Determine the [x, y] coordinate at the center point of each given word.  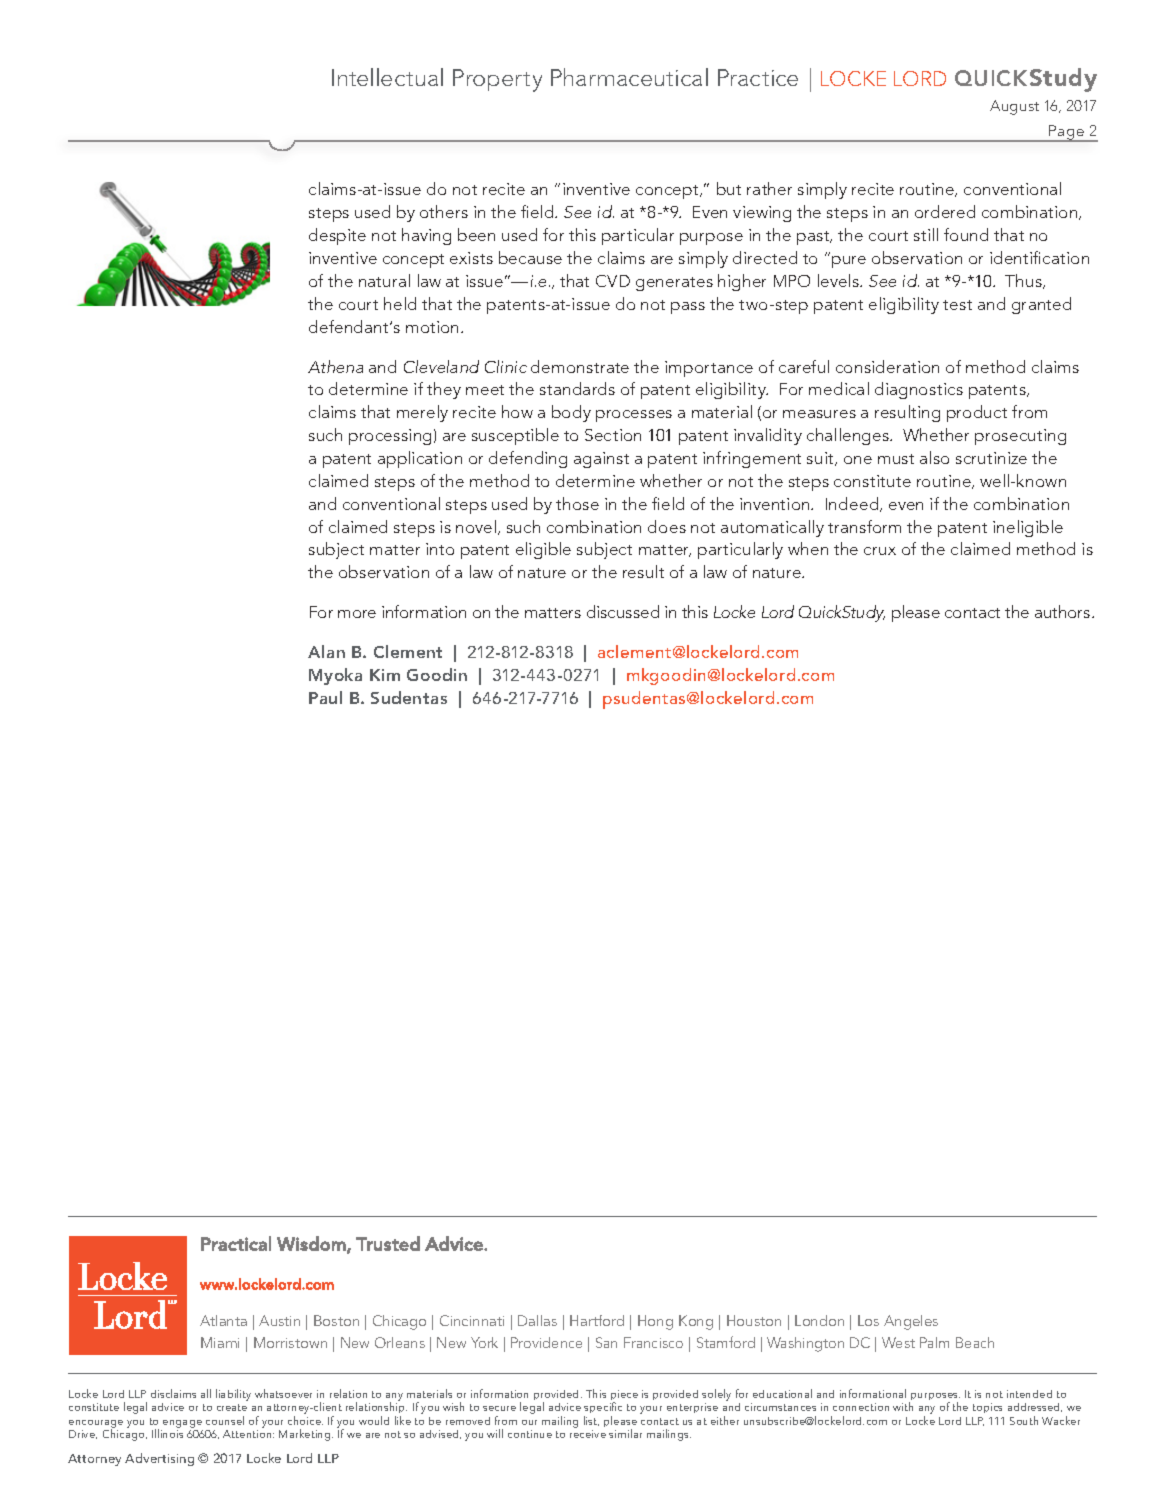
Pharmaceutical [629, 77]
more [357, 614]
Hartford [597, 1320]
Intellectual [387, 77]
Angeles [911, 1322]
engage [182, 1424]
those [577, 503]
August [1014, 107]
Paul [325, 697]
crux [880, 551]
